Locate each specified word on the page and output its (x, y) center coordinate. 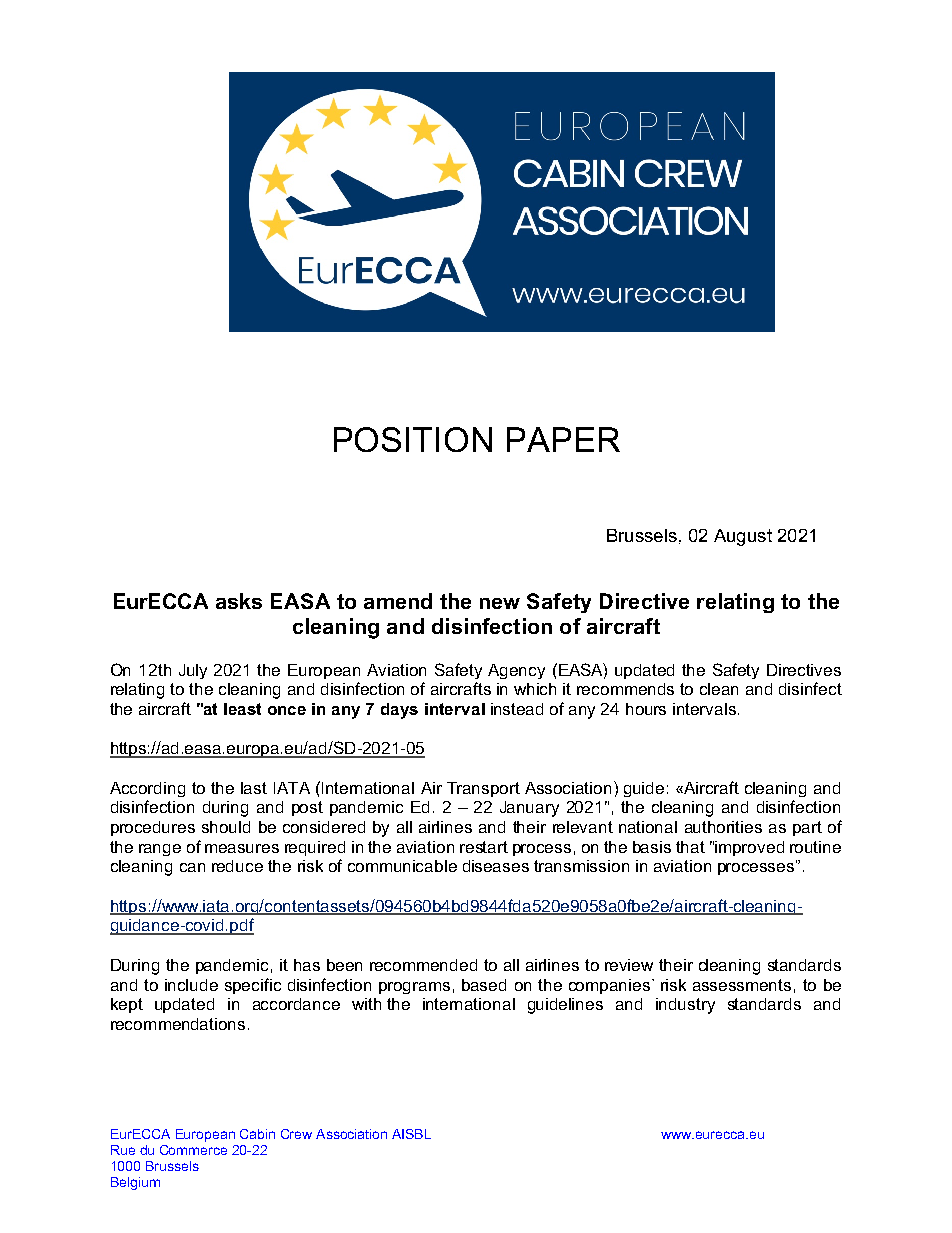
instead (517, 709)
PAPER (563, 439)
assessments (742, 985)
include (191, 985)
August (743, 537)
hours (646, 709)
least (242, 709)
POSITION (413, 439)
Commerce (193, 1150)
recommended (423, 965)
